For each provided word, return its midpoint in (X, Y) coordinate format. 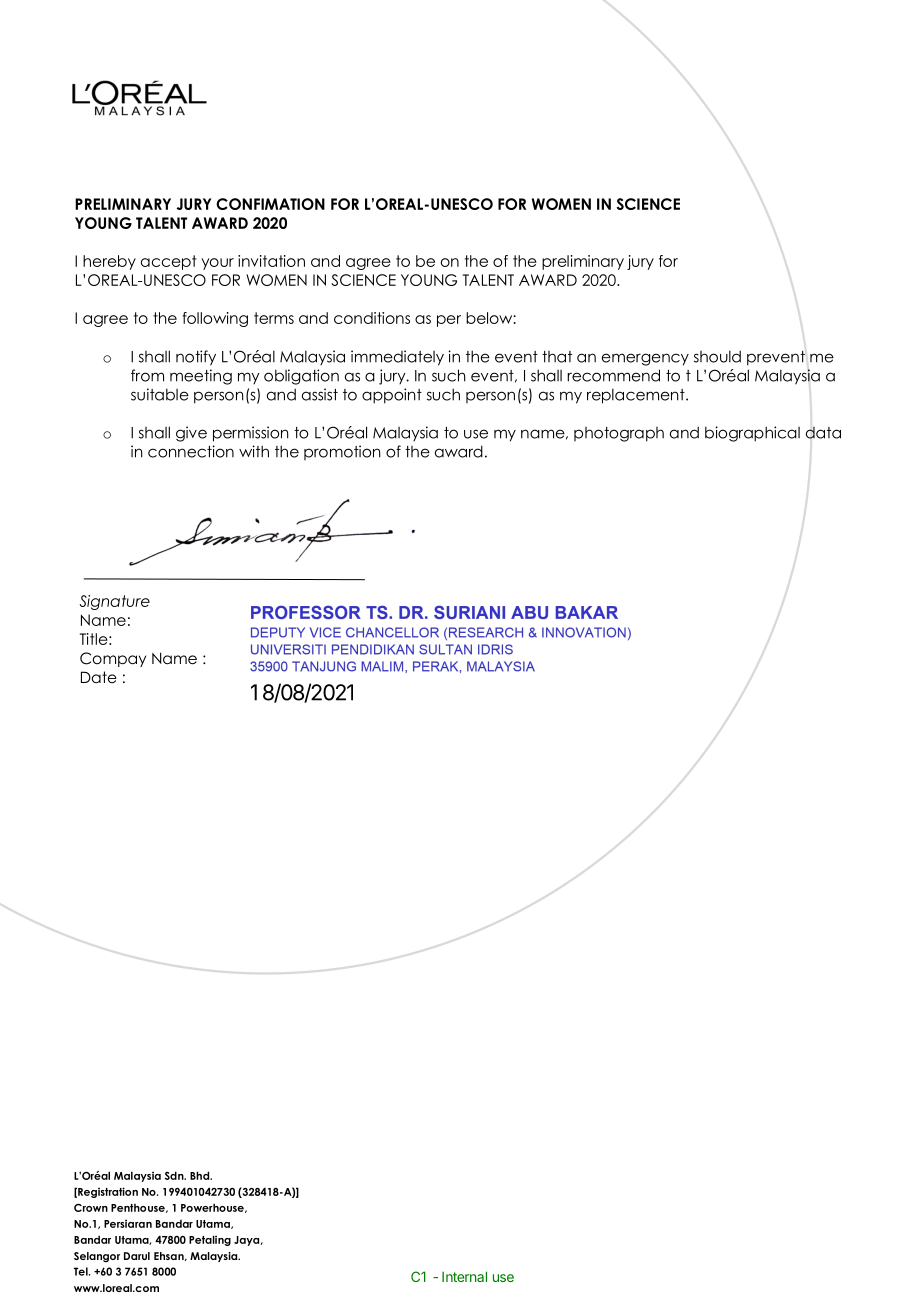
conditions (372, 318)
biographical (752, 434)
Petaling (210, 1240)
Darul (137, 1256)
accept (169, 262)
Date (99, 677)
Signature (114, 602)
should (717, 356)
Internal (464, 1276)
